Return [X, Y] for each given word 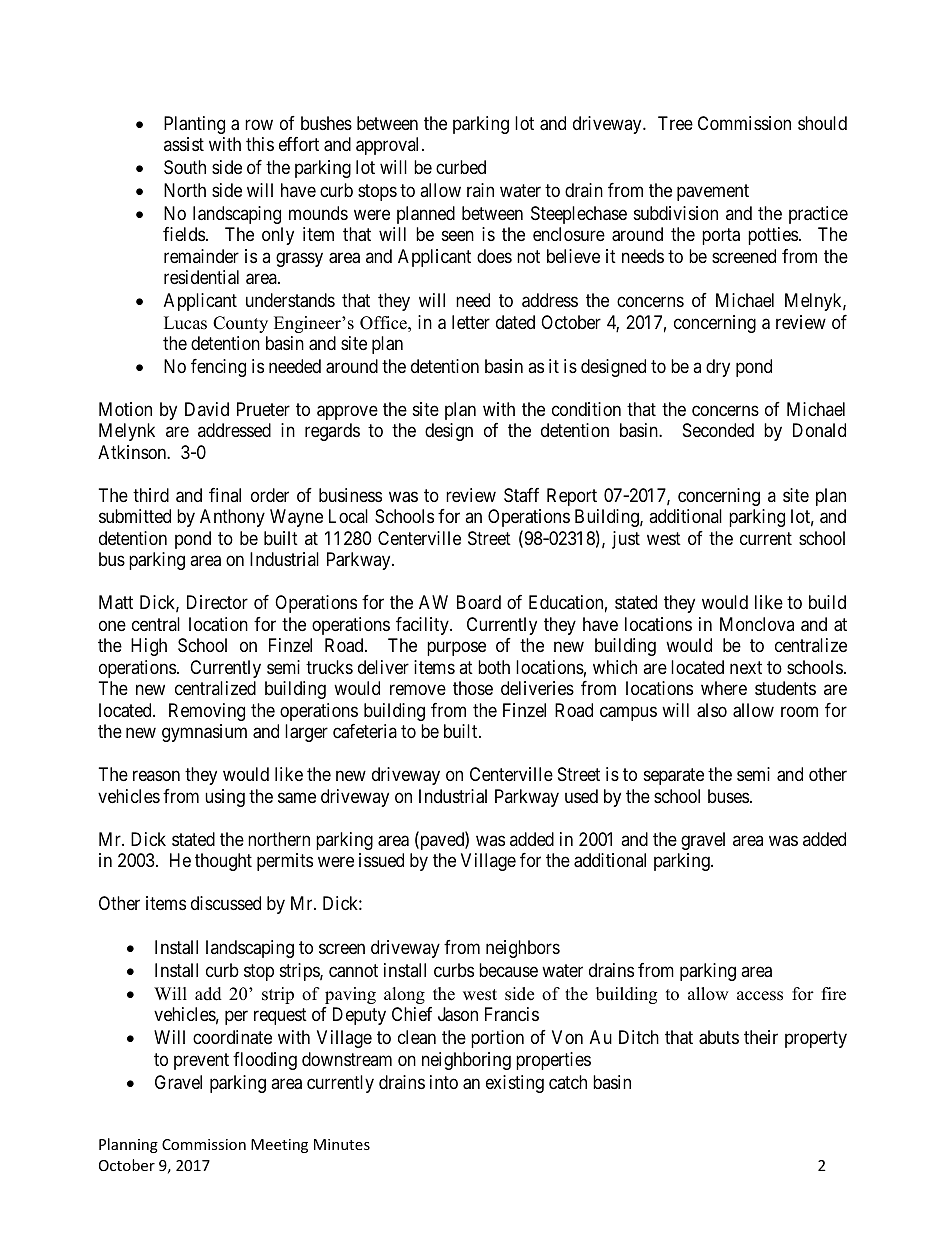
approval [389, 146]
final [225, 495]
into [444, 1082]
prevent [201, 1061]
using [225, 798]
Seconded [718, 430]
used [581, 796]
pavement [713, 192]
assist [184, 144]
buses [728, 796]
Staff [521, 495]
